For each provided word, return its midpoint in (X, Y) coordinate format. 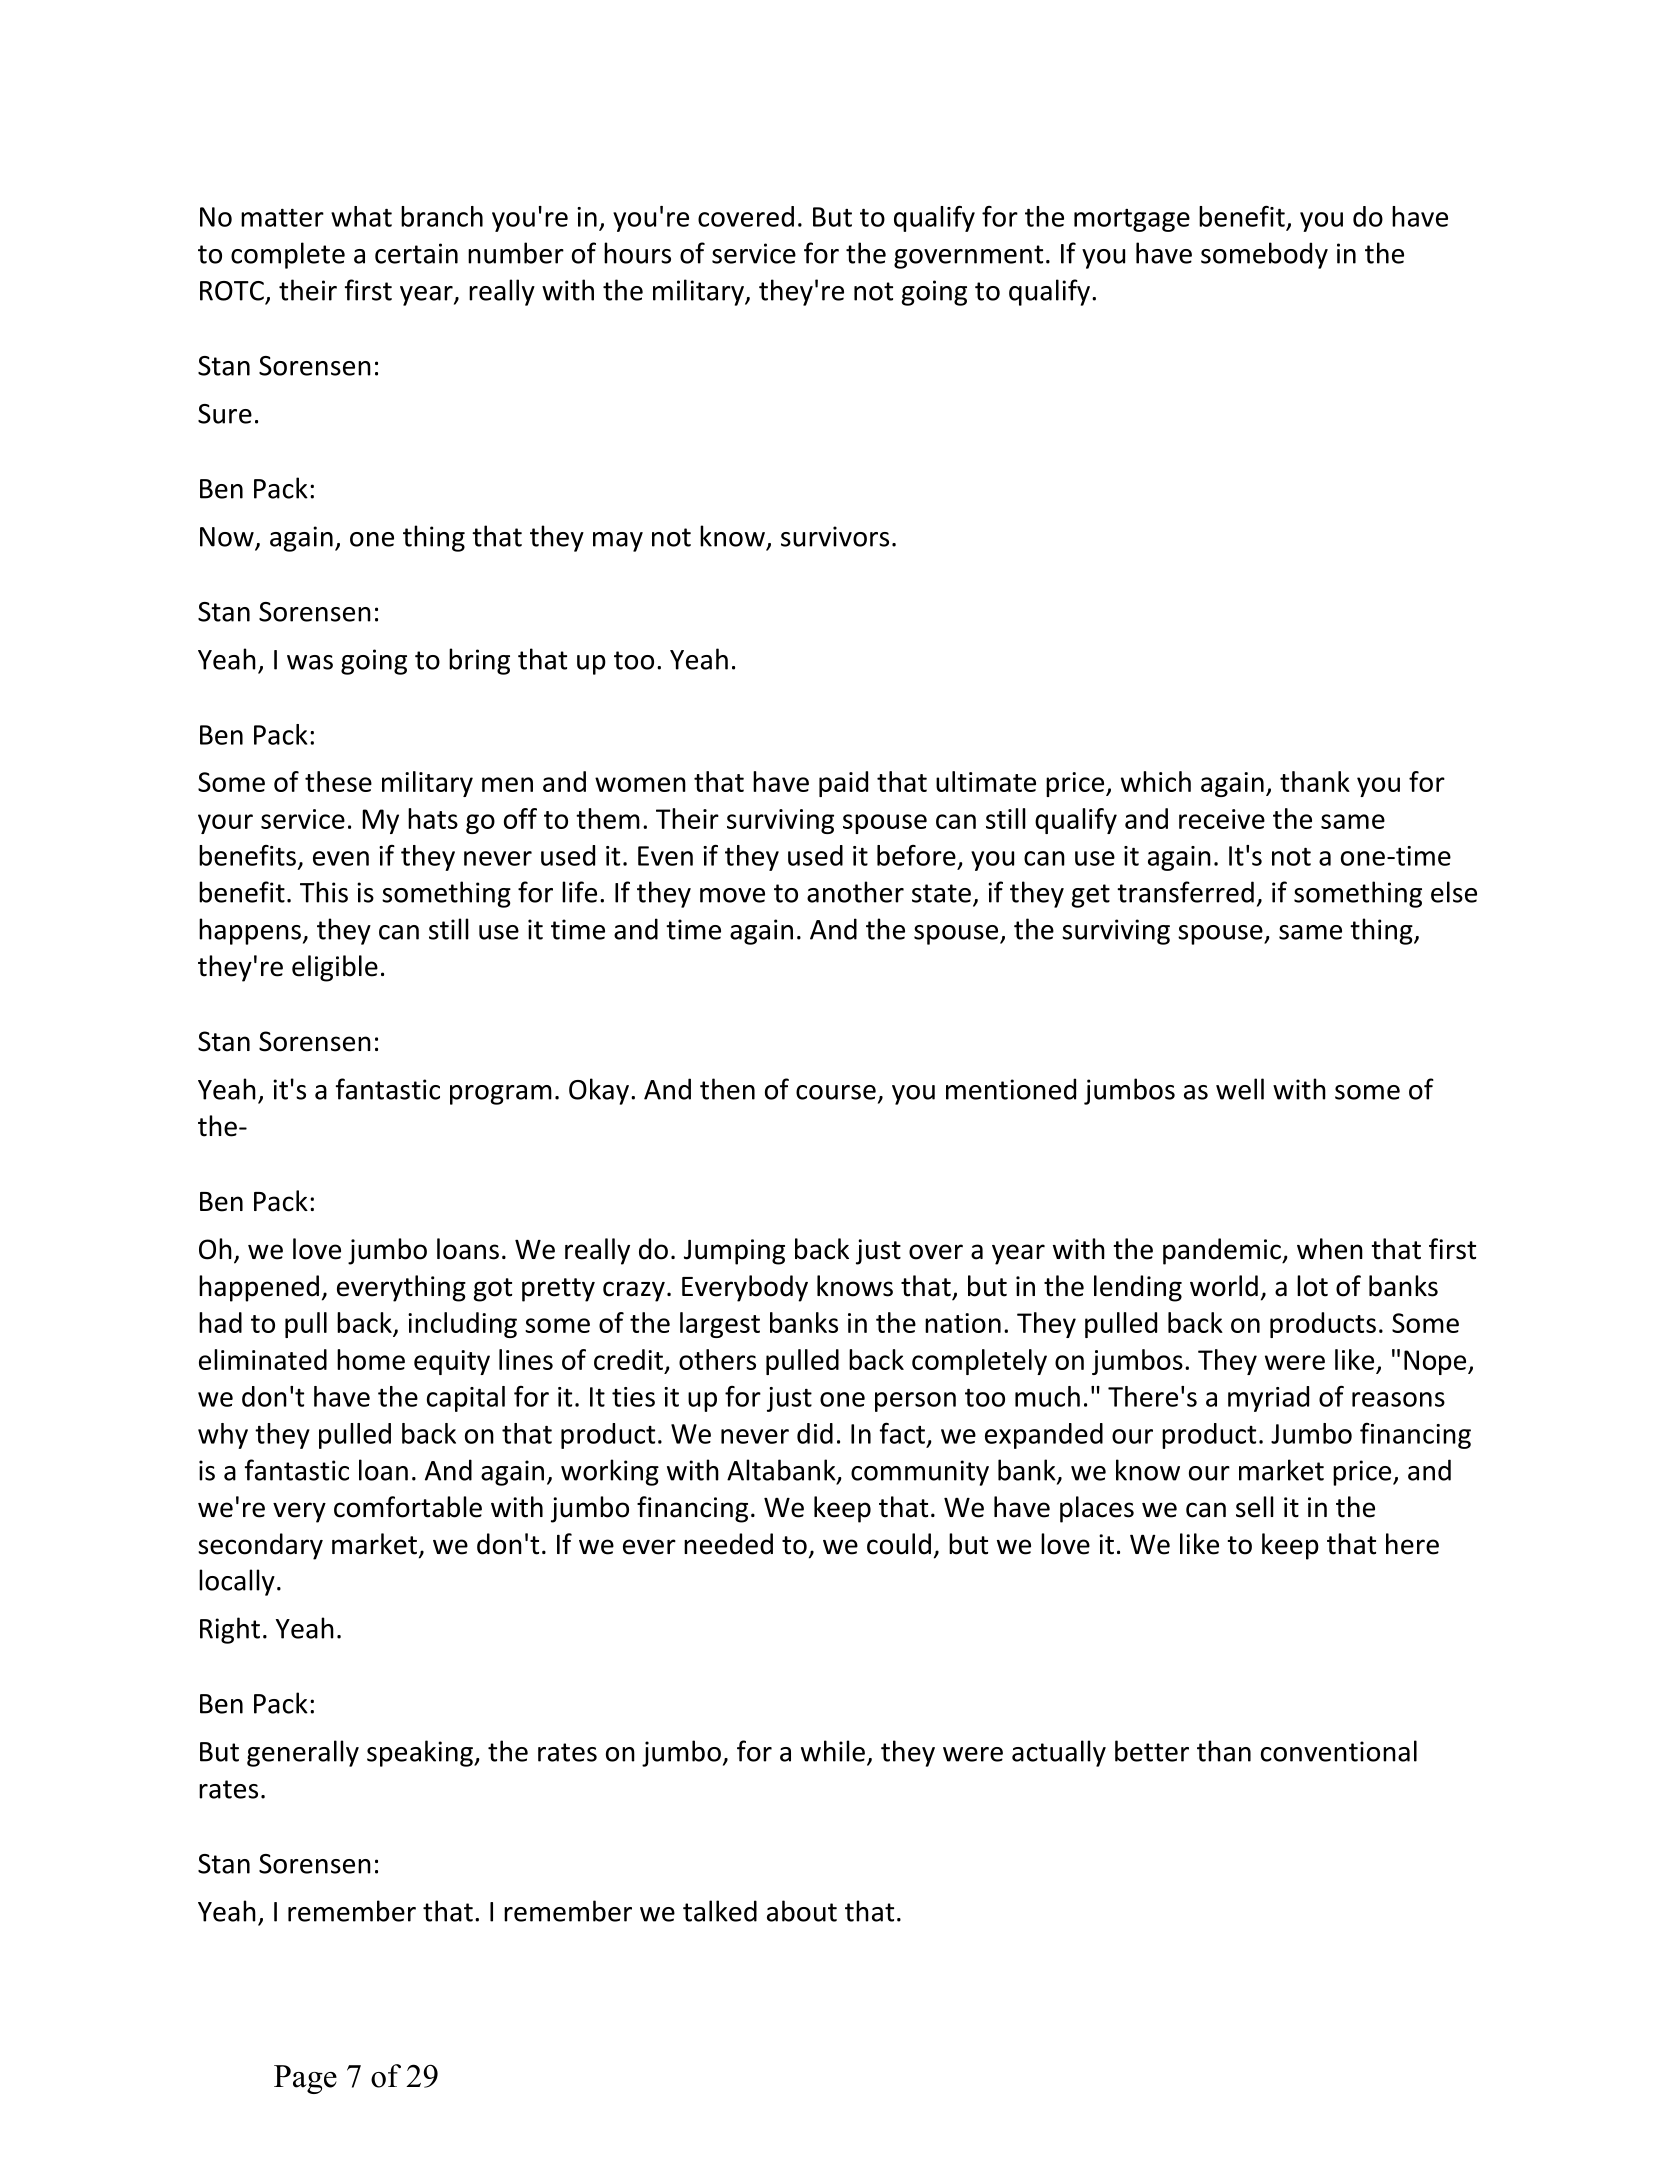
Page (305, 2079)
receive (1222, 819)
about (802, 1911)
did (815, 1433)
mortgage (1132, 220)
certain (416, 253)
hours (637, 253)
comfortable (408, 1507)
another (855, 892)
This (324, 892)
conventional (1339, 1751)
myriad (1268, 1399)
